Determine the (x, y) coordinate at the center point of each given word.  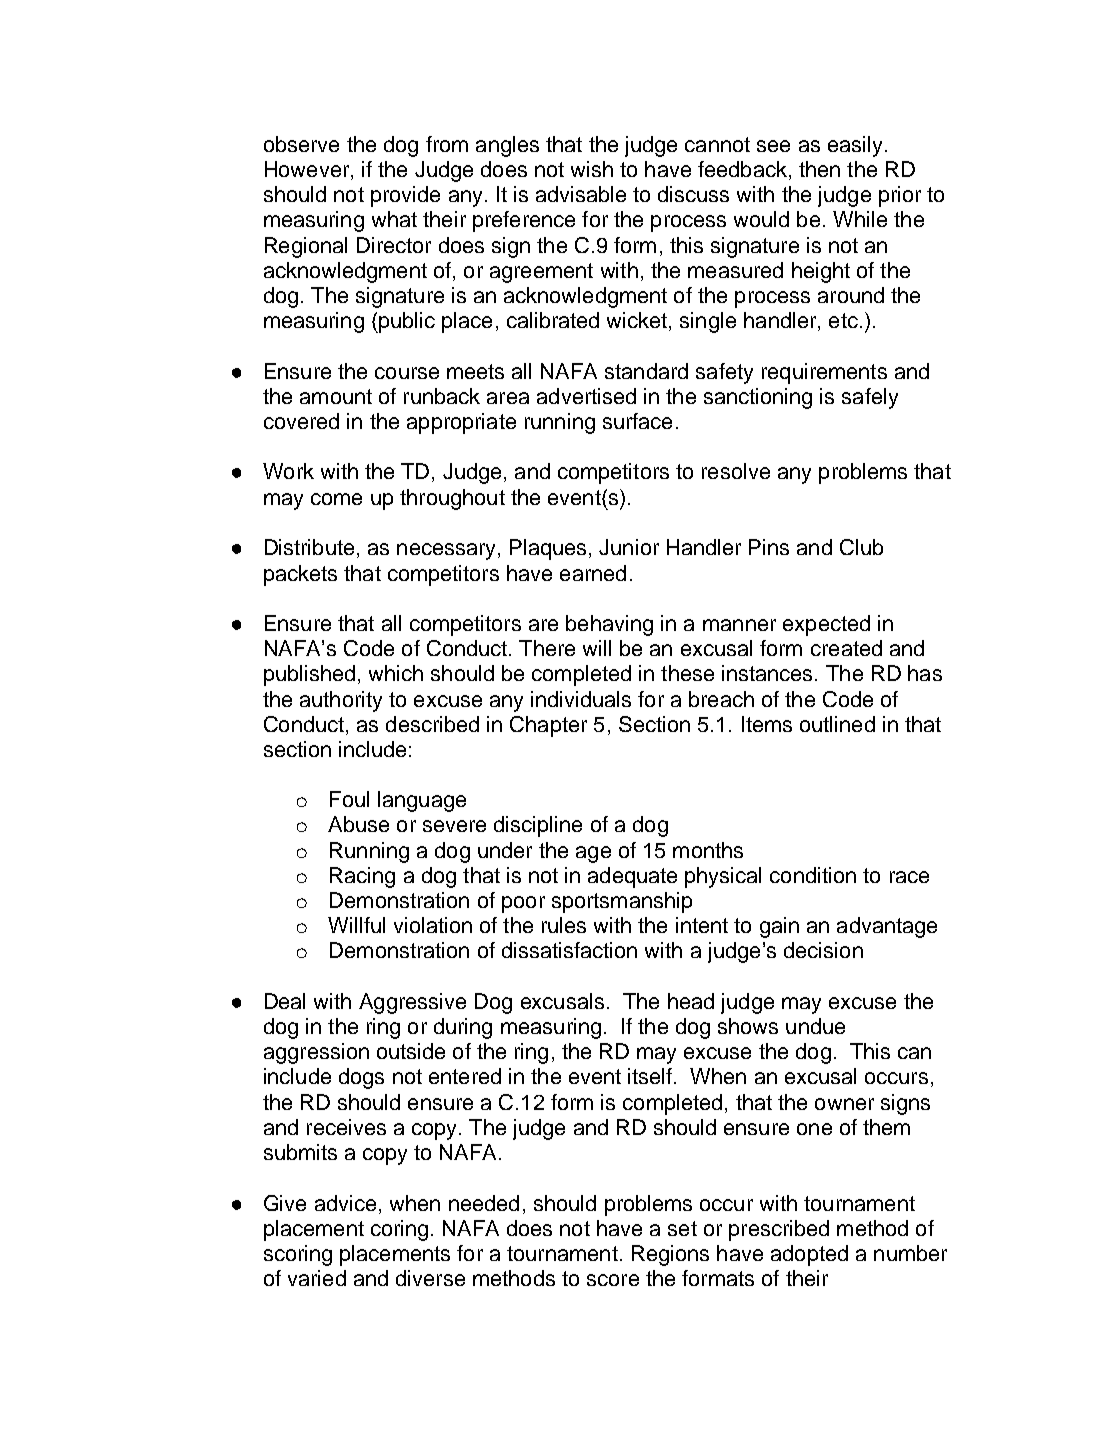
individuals (581, 699)
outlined (837, 724)
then (819, 169)
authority (341, 701)
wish (592, 169)
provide (405, 196)
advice (345, 1203)
